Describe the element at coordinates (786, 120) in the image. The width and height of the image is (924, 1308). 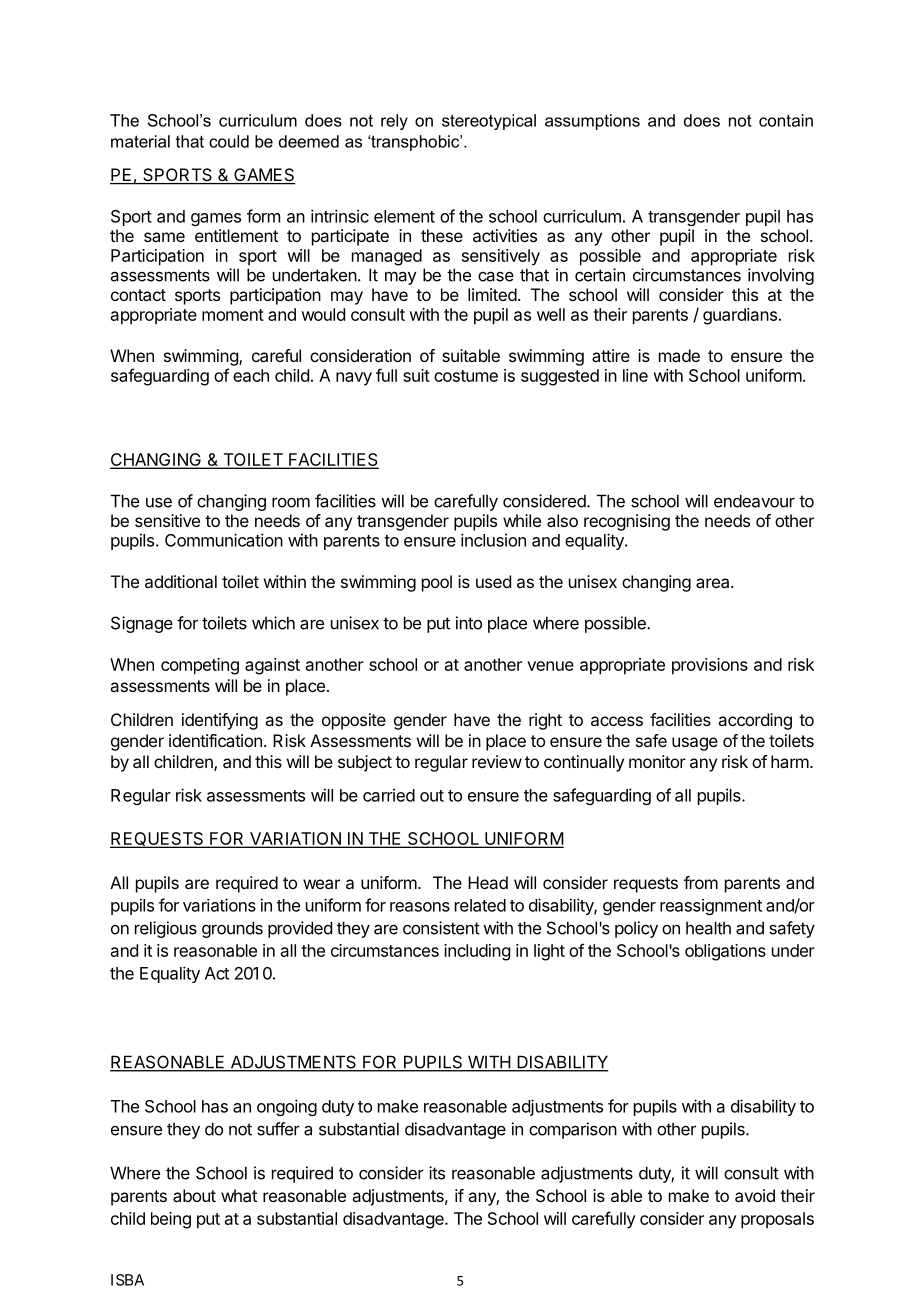
I see `contain` at that location.
